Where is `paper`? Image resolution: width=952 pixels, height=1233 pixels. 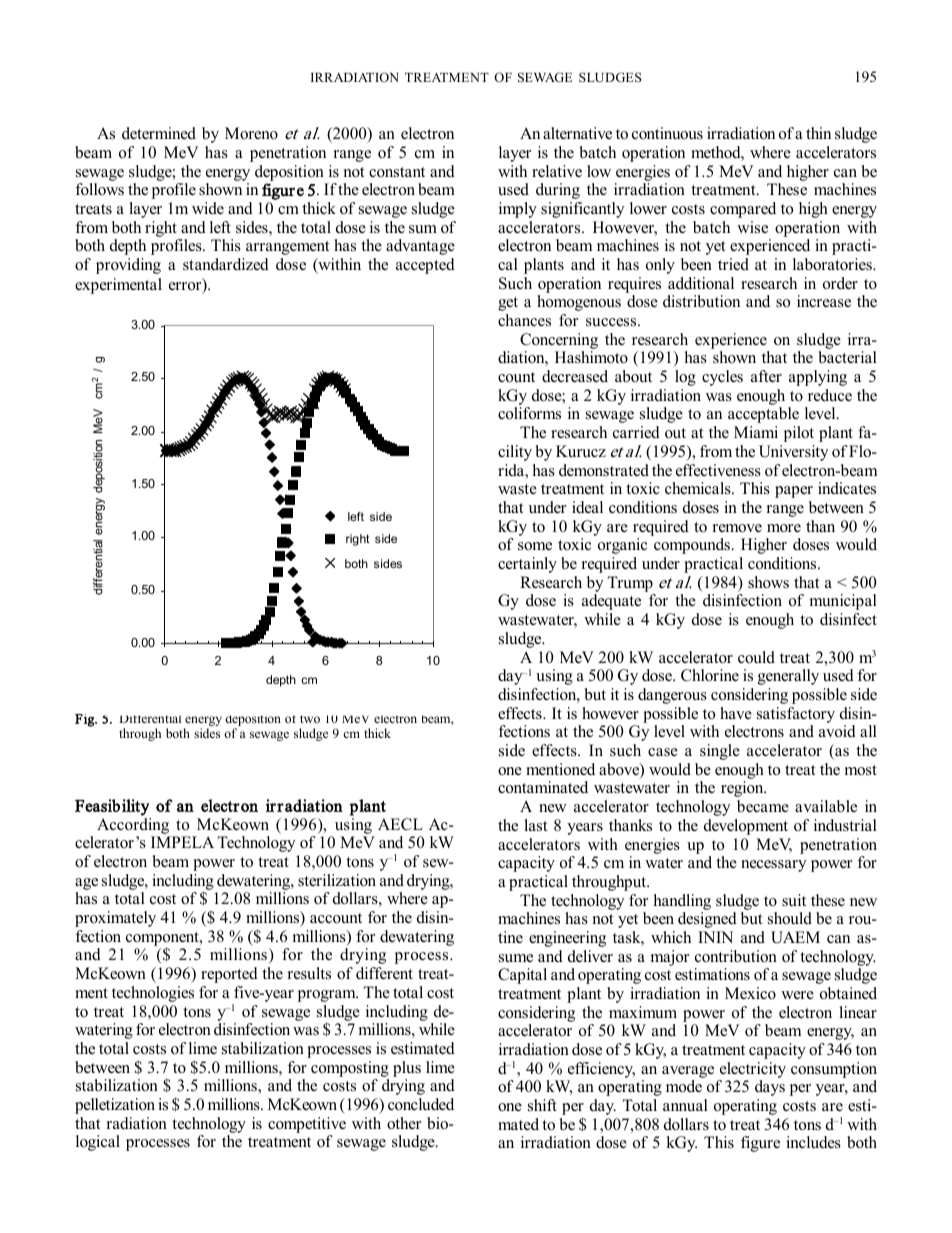 paper is located at coordinates (794, 492).
